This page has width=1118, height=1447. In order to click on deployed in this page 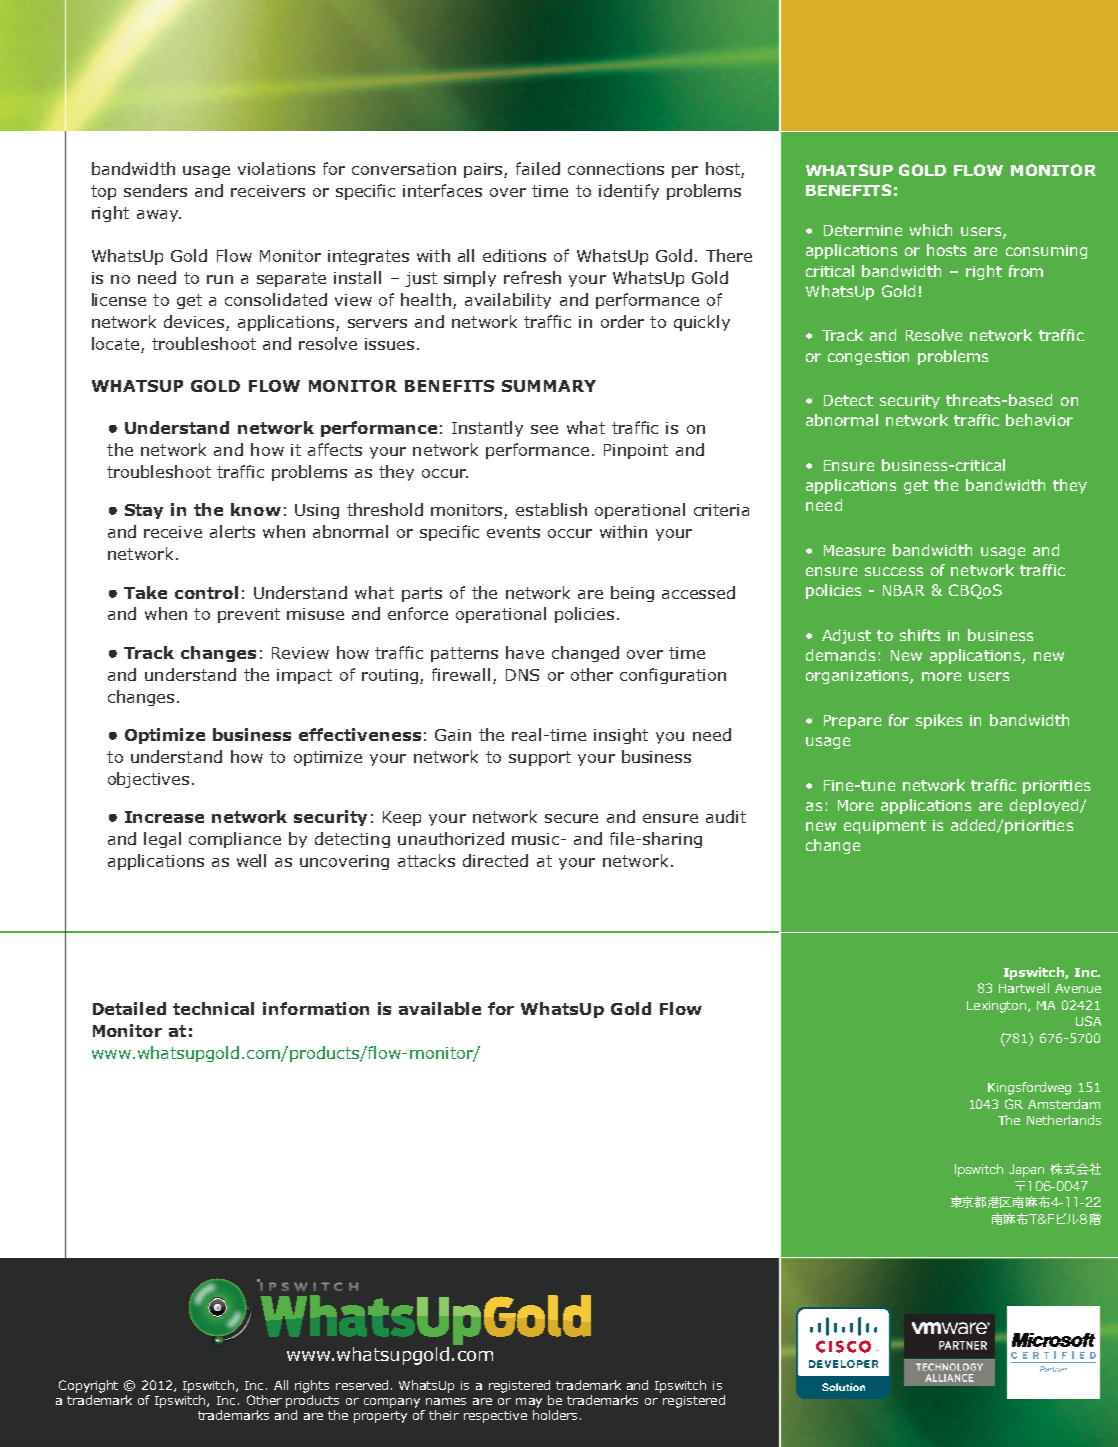, I will do `click(1045, 806)`.
